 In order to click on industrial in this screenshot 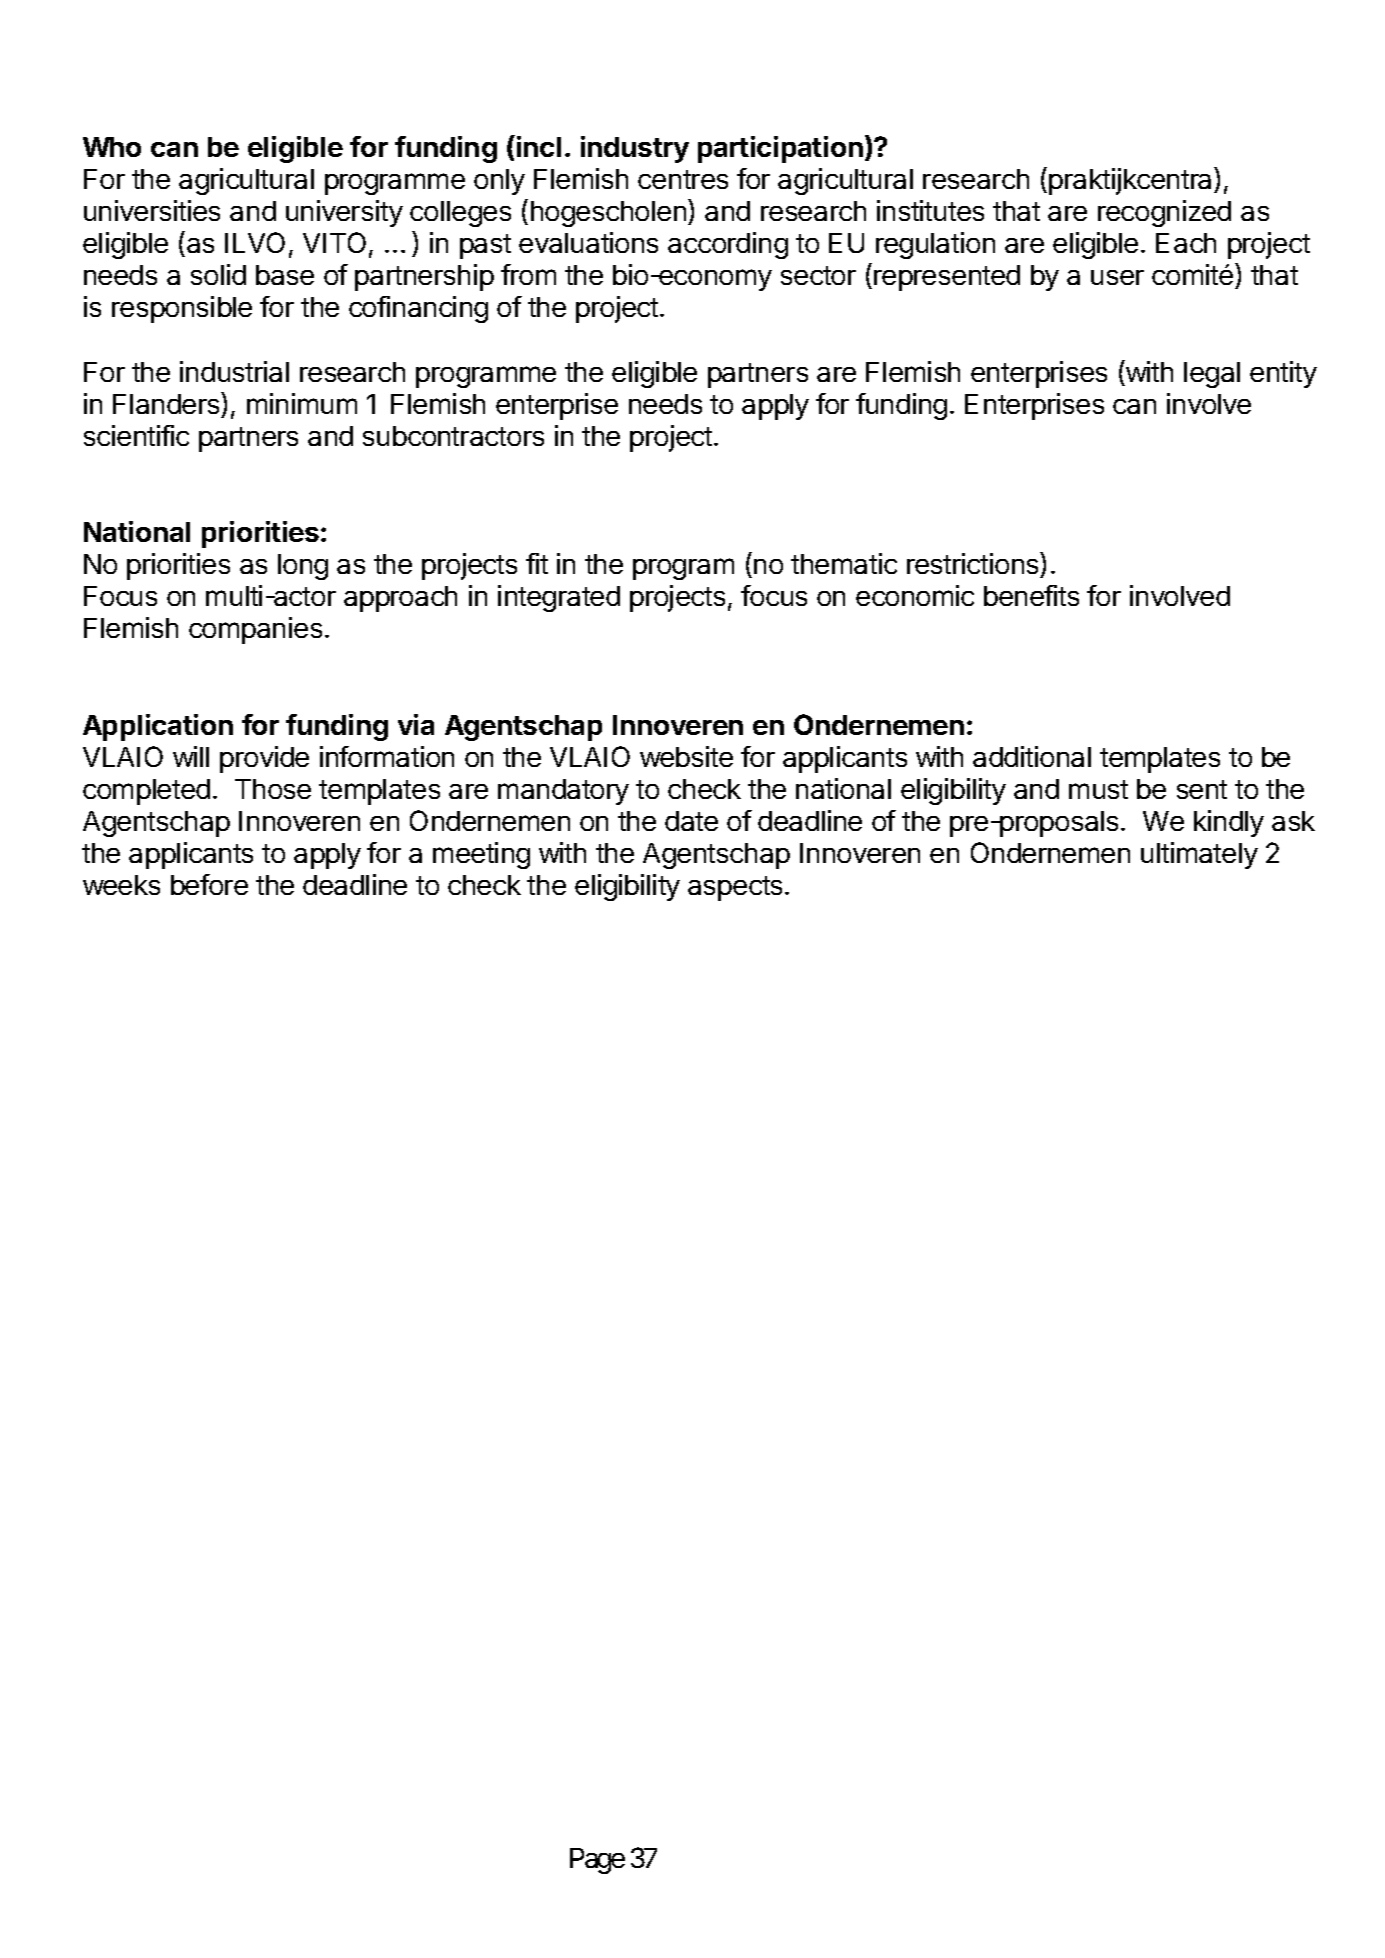, I will do `click(234, 371)`.
